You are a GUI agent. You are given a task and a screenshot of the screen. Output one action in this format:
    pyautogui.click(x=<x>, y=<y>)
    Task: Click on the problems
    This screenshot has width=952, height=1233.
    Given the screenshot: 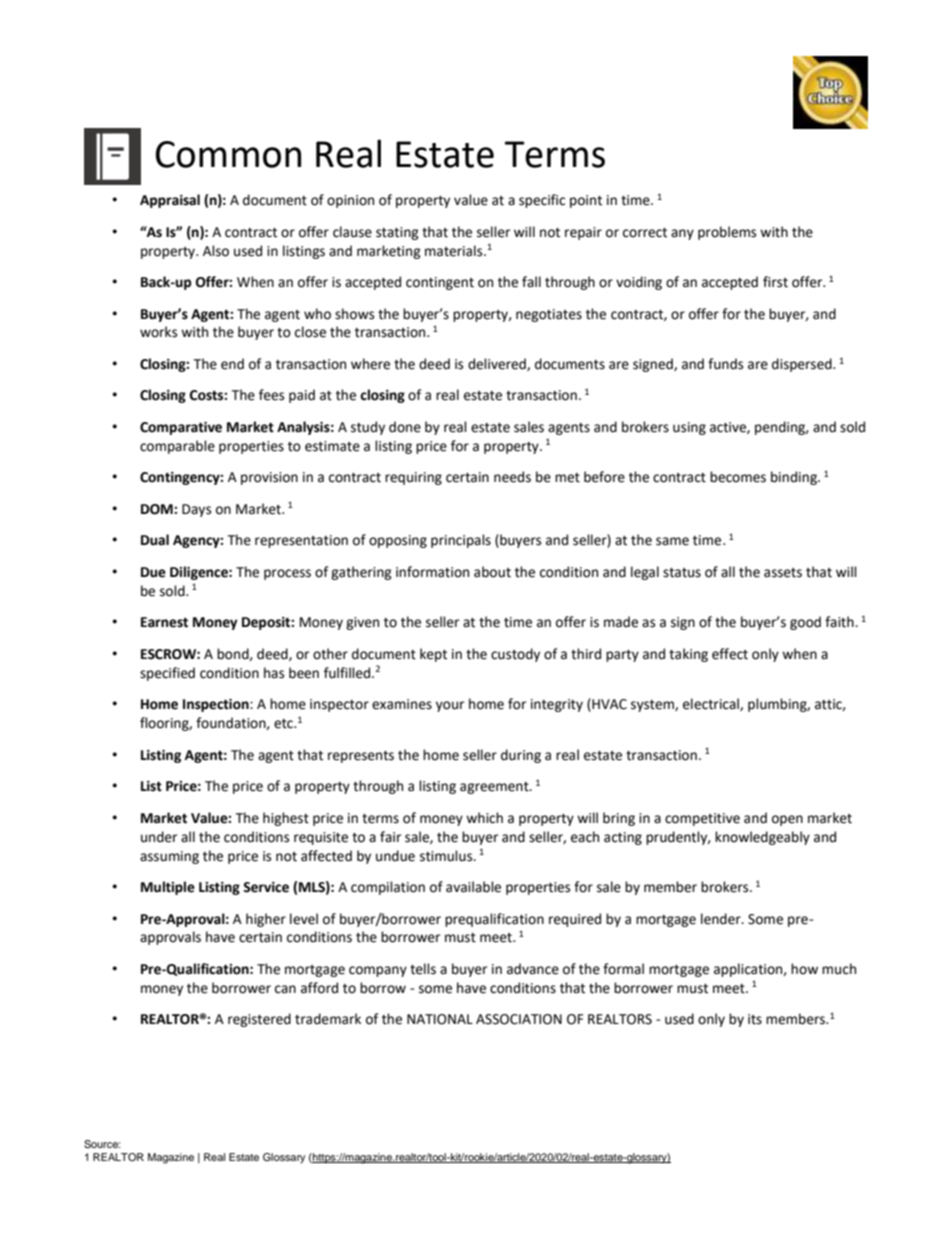 What is the action you would take?
    pyautogui.click(x=727, y=233)
